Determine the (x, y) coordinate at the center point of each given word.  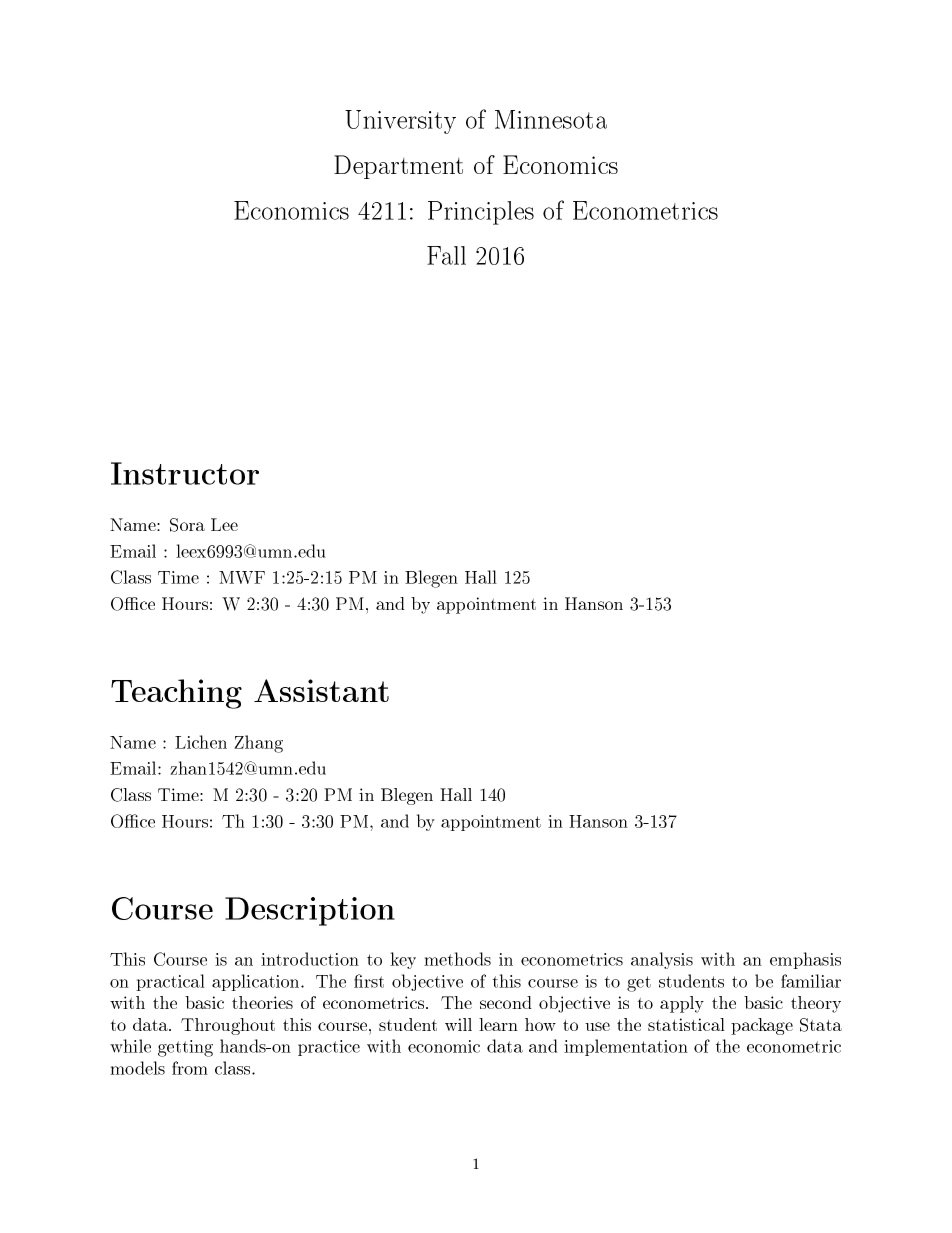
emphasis (805, 960)
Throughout (228, 1026)
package (762, 1026)
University (400, 122)
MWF (242, 577)
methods (457, 959)
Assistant (321, 690)
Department (398, 167)
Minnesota (551, 119)
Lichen (201, 742)
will (458, 1024)
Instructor (185, 473)
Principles (481, 213)
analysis (662, 960)
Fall (446, 255)
